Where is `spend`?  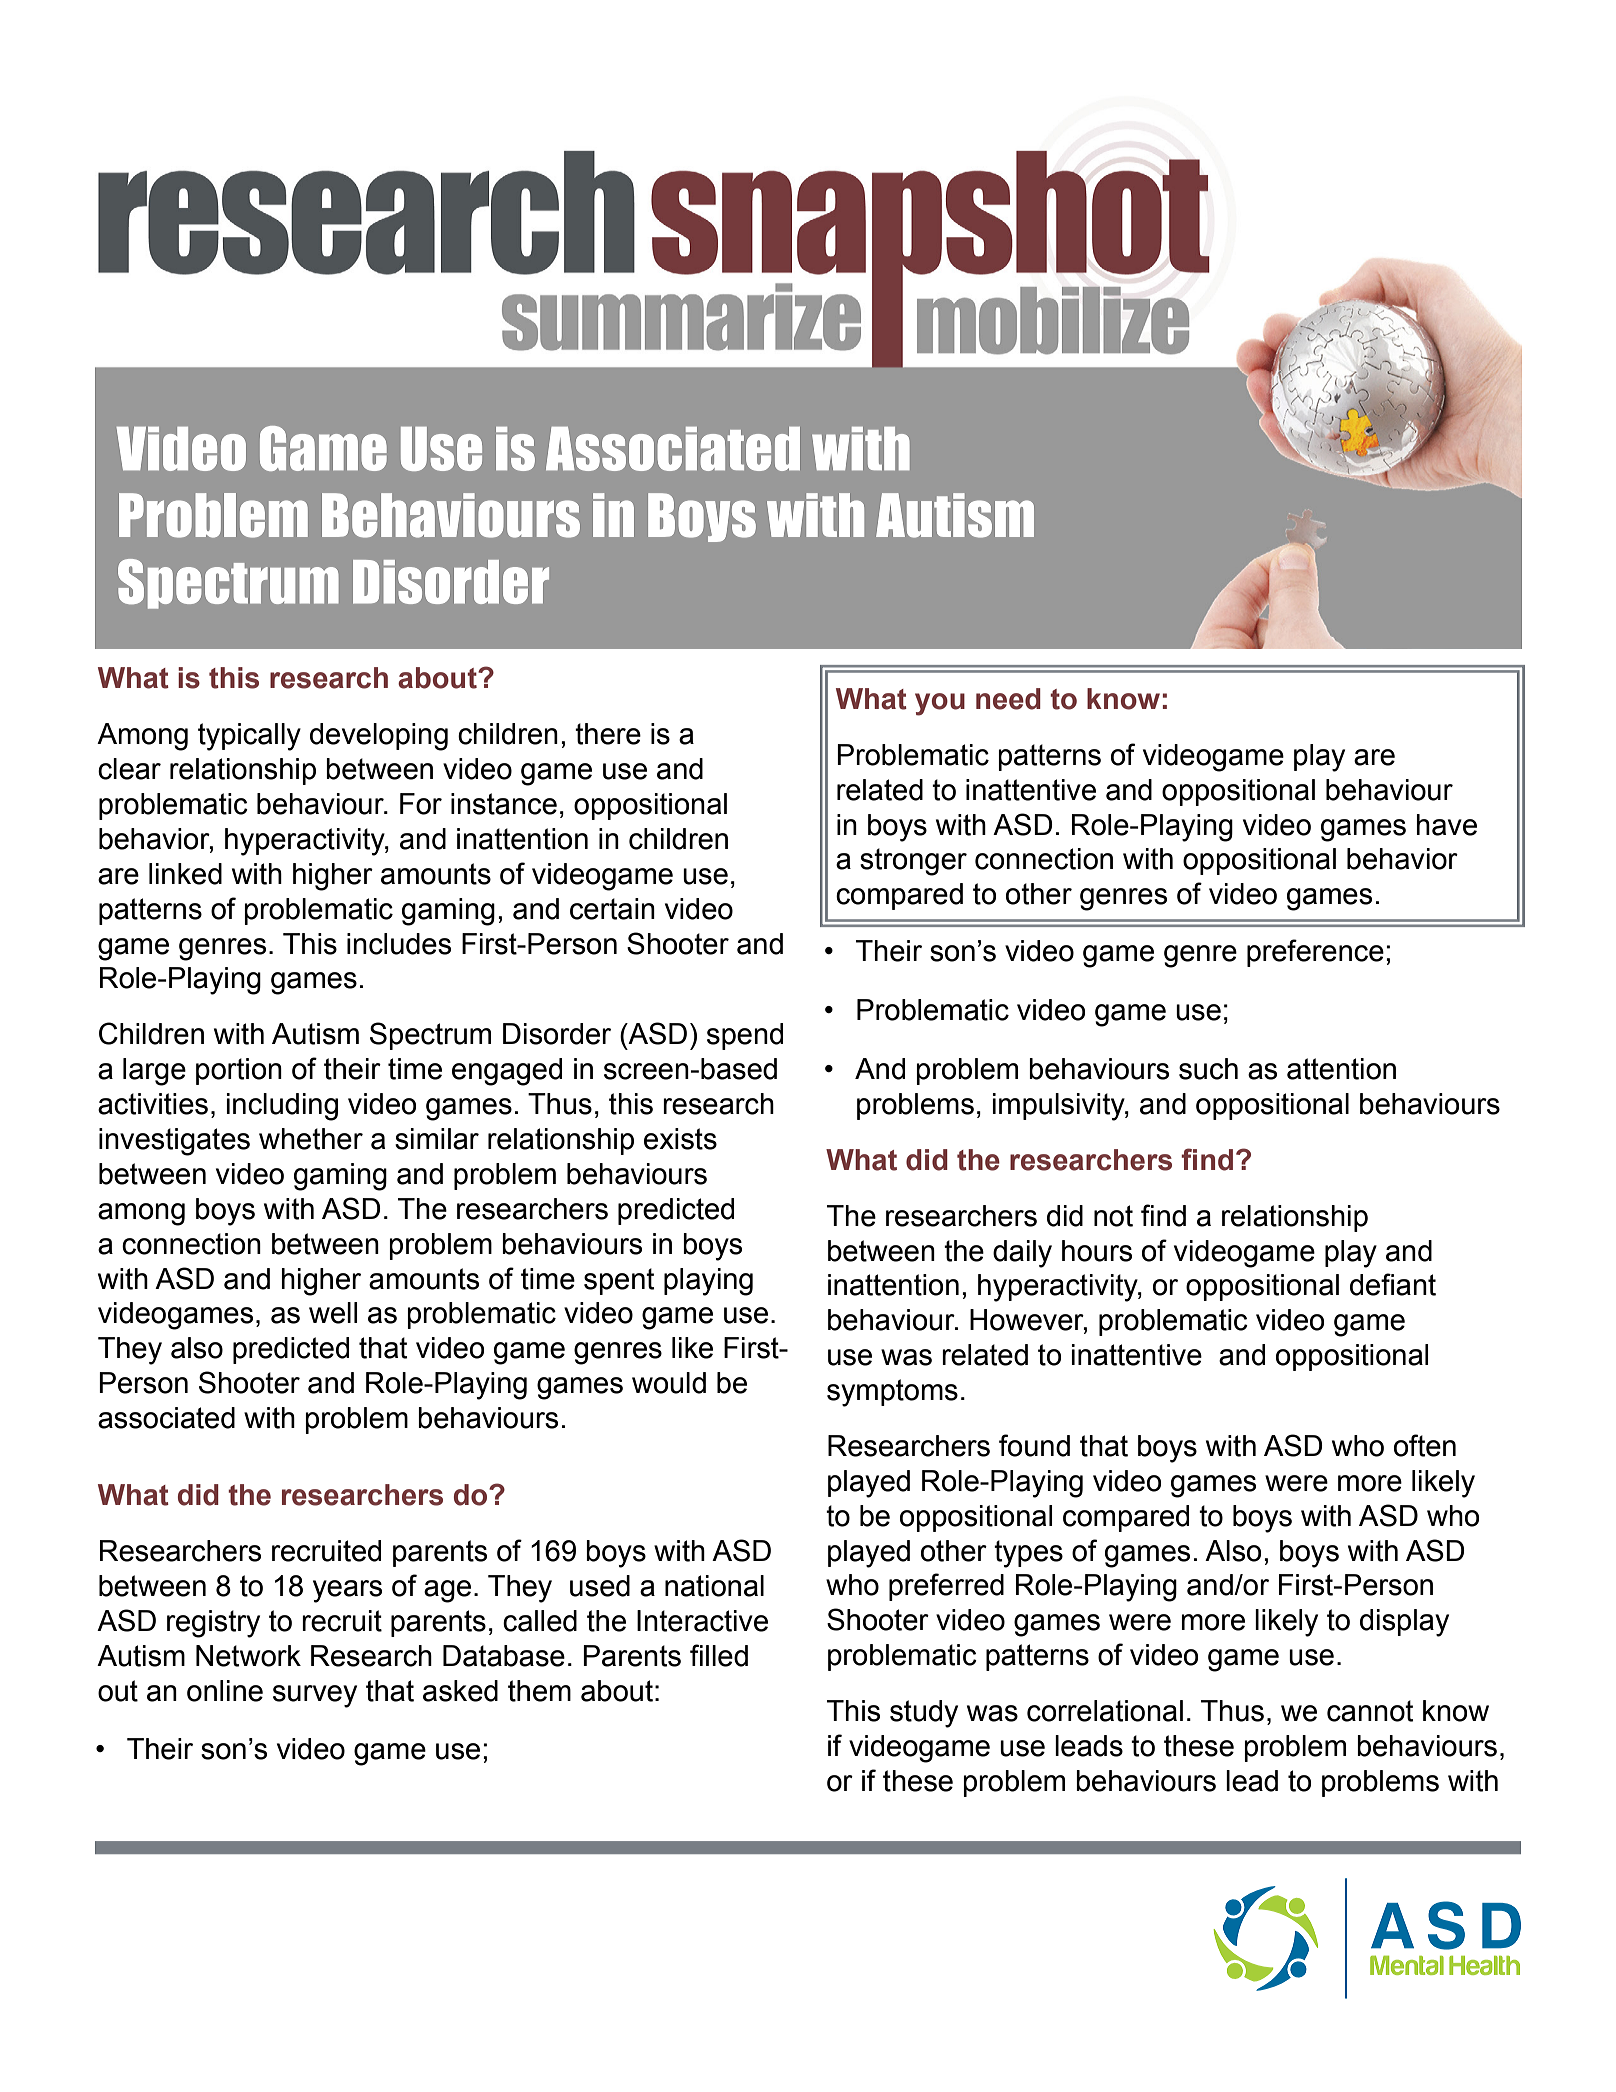 spend is located at coordinates (745, 1036).
